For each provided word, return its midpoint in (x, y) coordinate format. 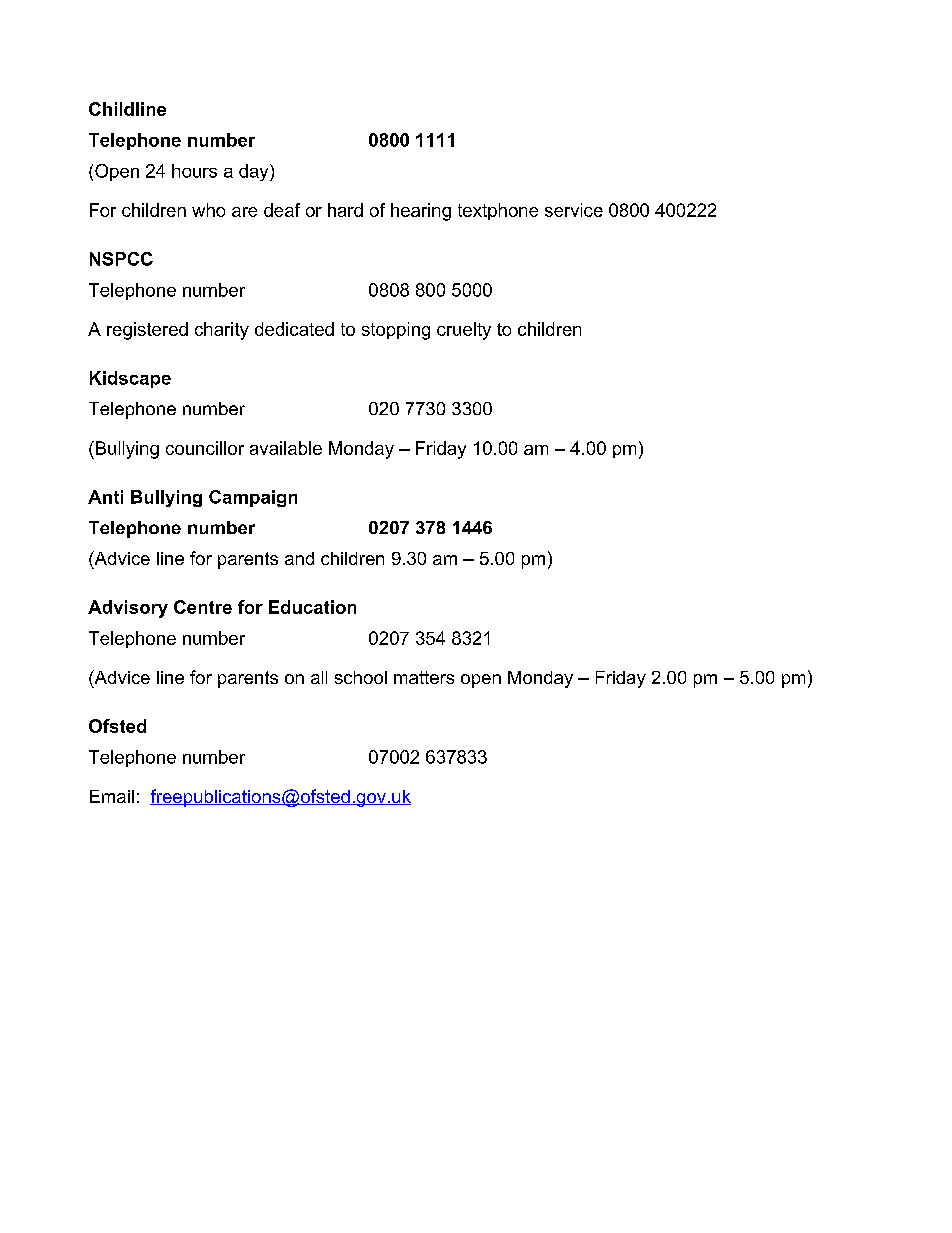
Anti (105, 497)
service (574, 210)
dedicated (294, 329)
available (286, 448)
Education (312, 607)
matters (424, 677)
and (299, 558)
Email (112, 796)
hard (345, 210)
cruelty (464, 331)
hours (194, 171)
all (319, 677)
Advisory (128, 609)
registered (147, 331)
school (361, 677)
